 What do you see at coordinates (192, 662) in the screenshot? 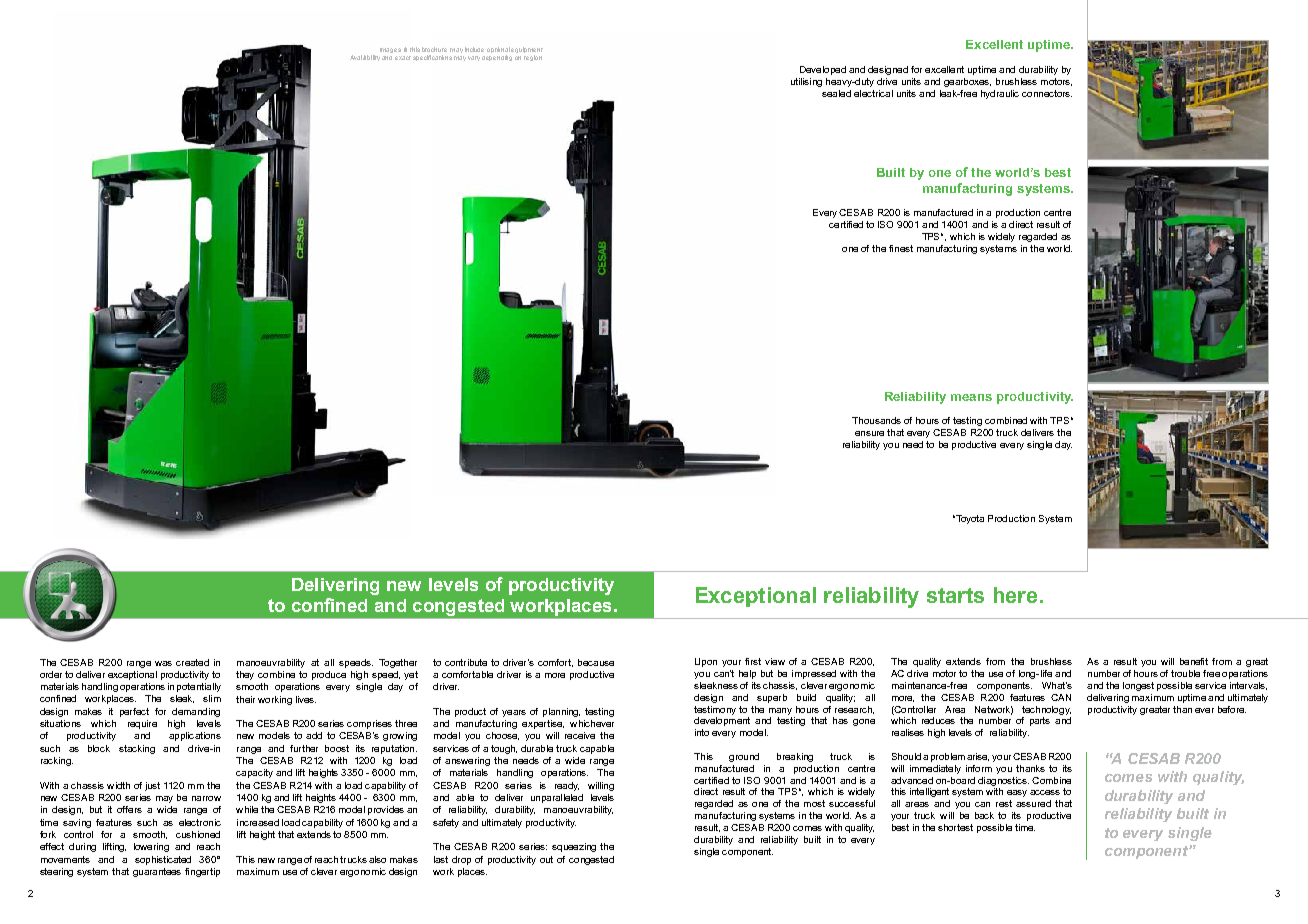
I see `created` at bounding box center [192, 662].
